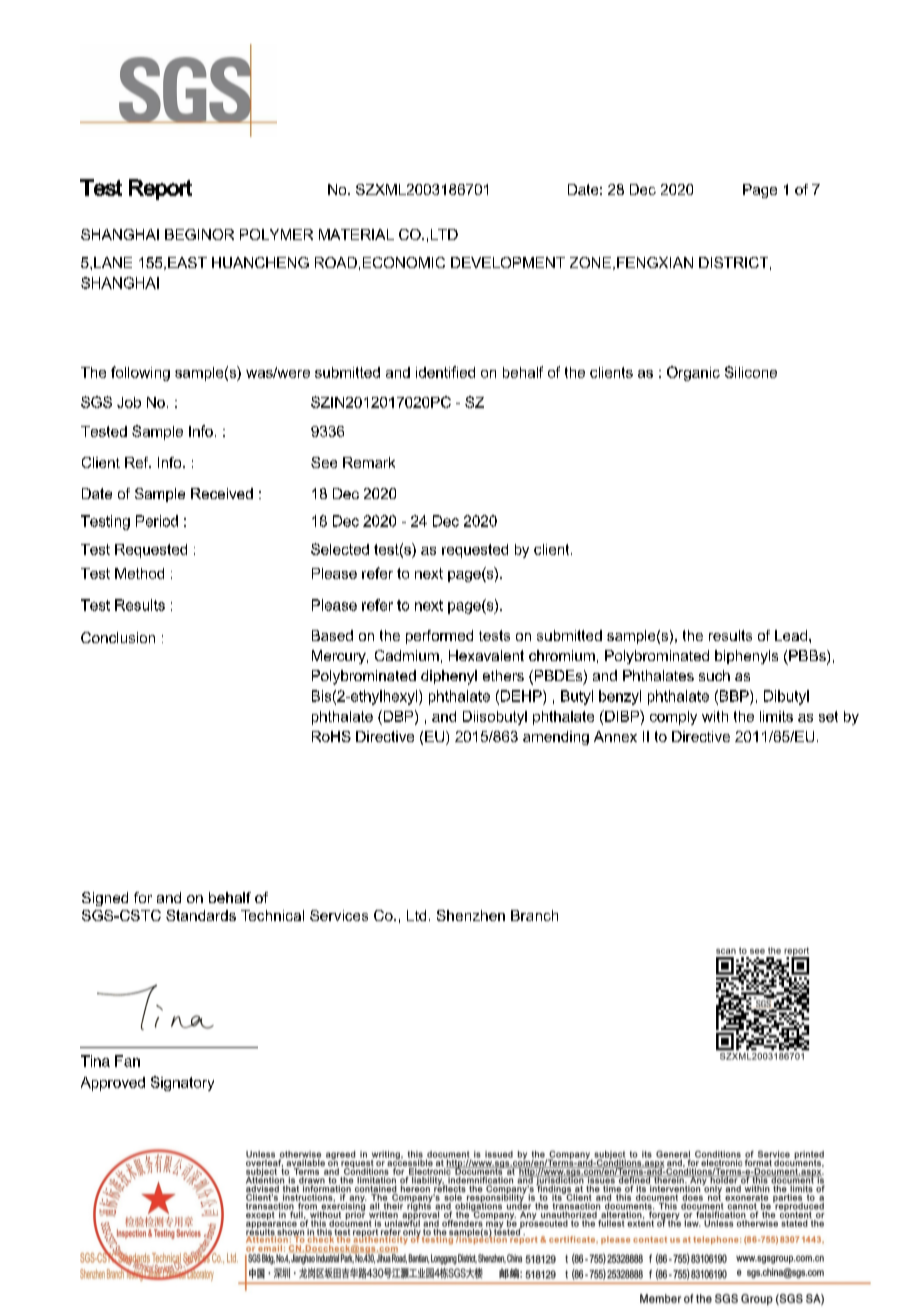 Image resolution: width=924 pixels, height=1308 pixels. Describe the element at coordinates (222, 493) in the image. I see `Received` at that location.
